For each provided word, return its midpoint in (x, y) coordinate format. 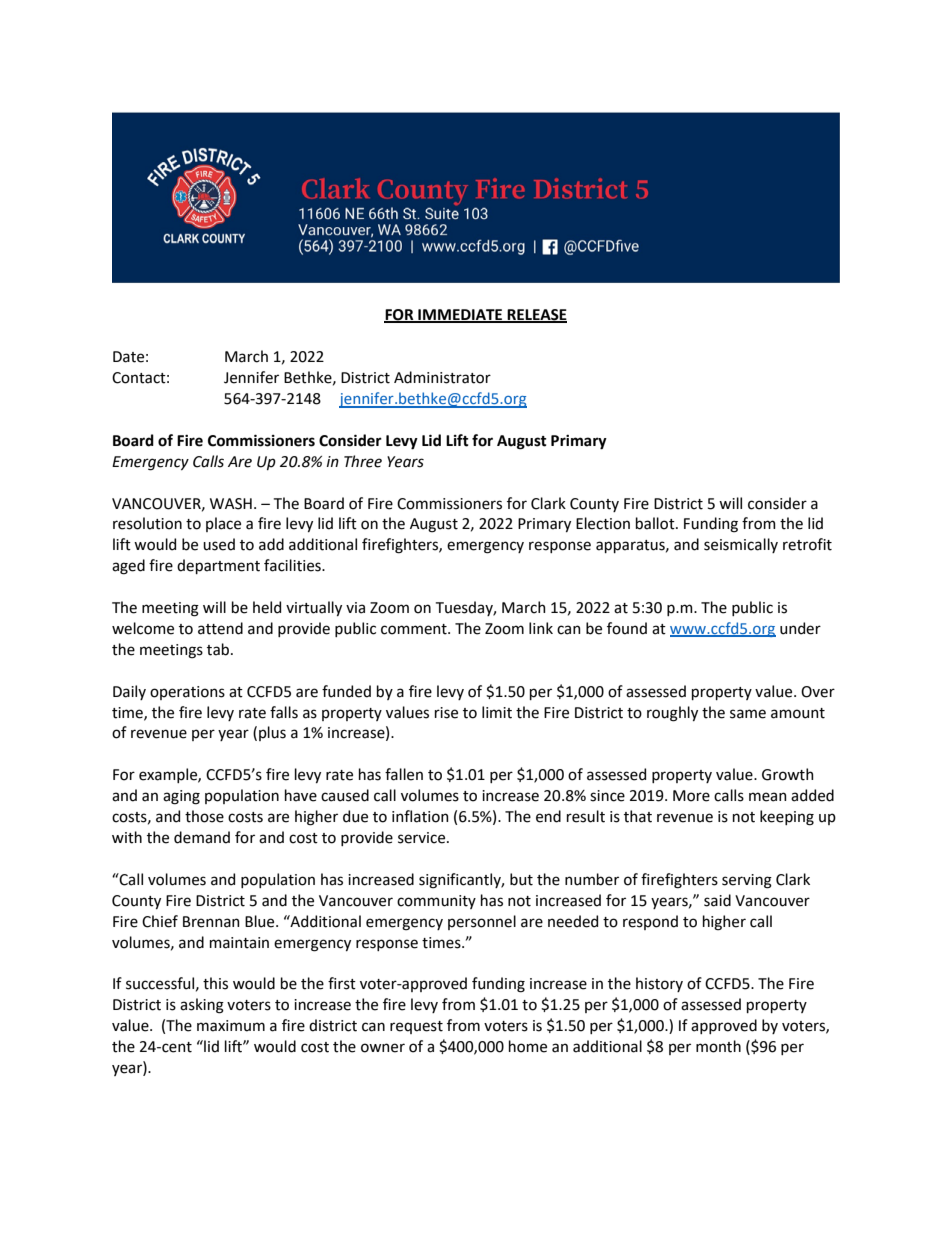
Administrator (442, 377)
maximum (231, 1026)
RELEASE (536, 315)
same (748, 714)
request (416, 1027)
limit (497, 712)
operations (187, 693)
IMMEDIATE (460, 315)
